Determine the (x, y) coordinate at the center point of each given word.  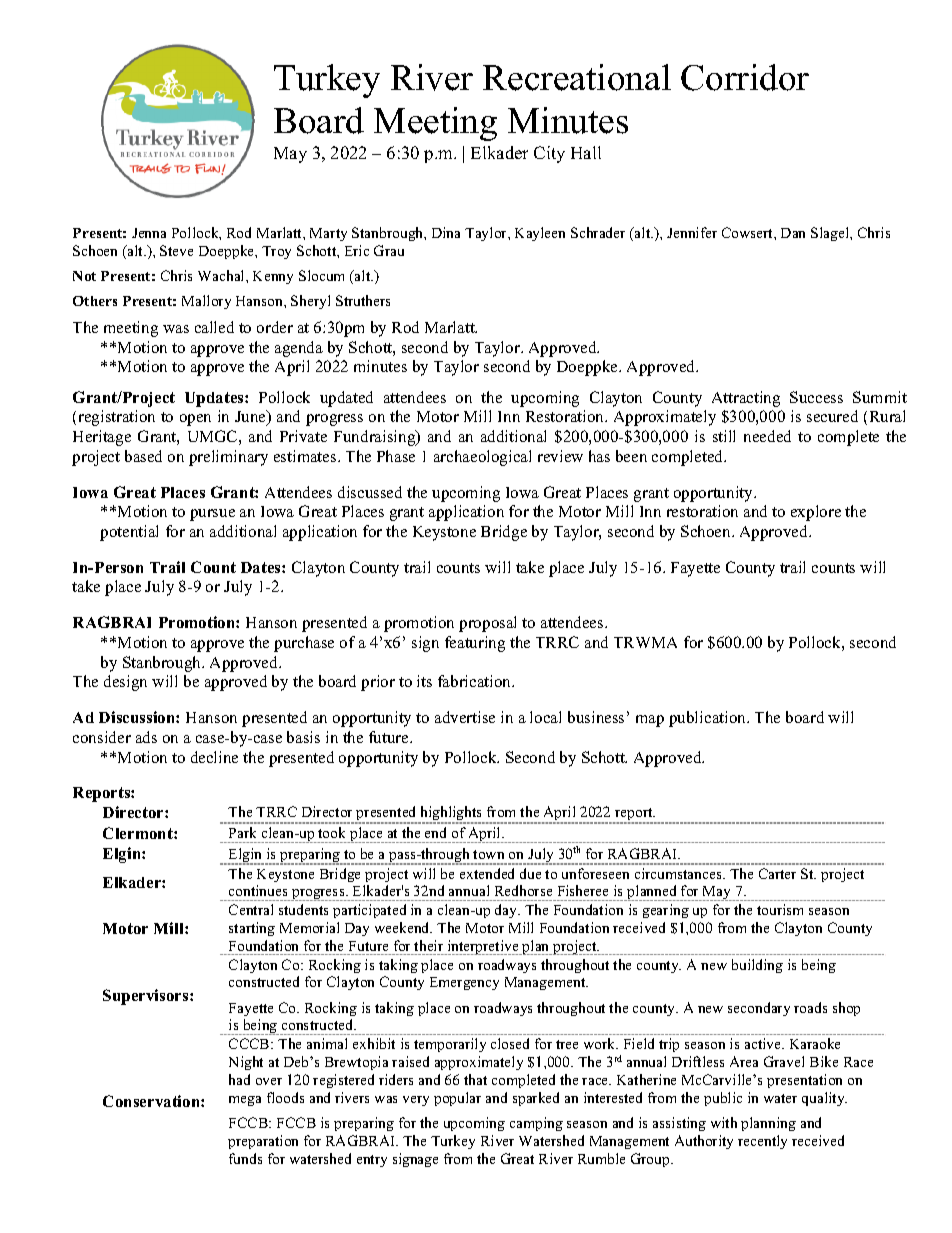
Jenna (149, 233)
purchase (304, 644)
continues (258, 890)
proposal (487, 624)
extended (487, 873)
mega (245, 1101)
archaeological (482, 458)
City (549, 154)
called (214, 327)
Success (816, 397)
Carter (777, 873)
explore (816, 513)
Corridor (745, 77)
